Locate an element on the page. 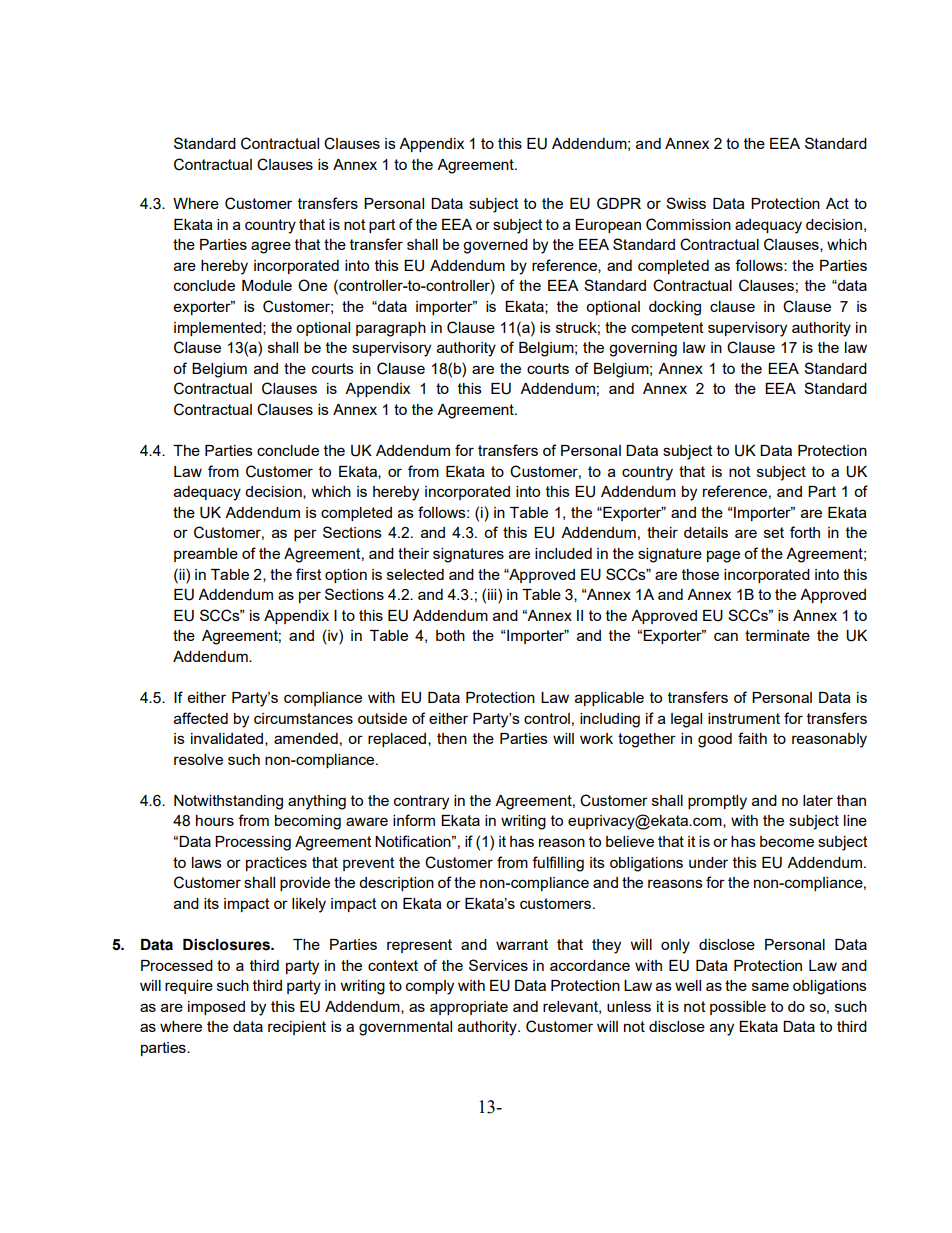  governing is located at coordinates (643, 349).
